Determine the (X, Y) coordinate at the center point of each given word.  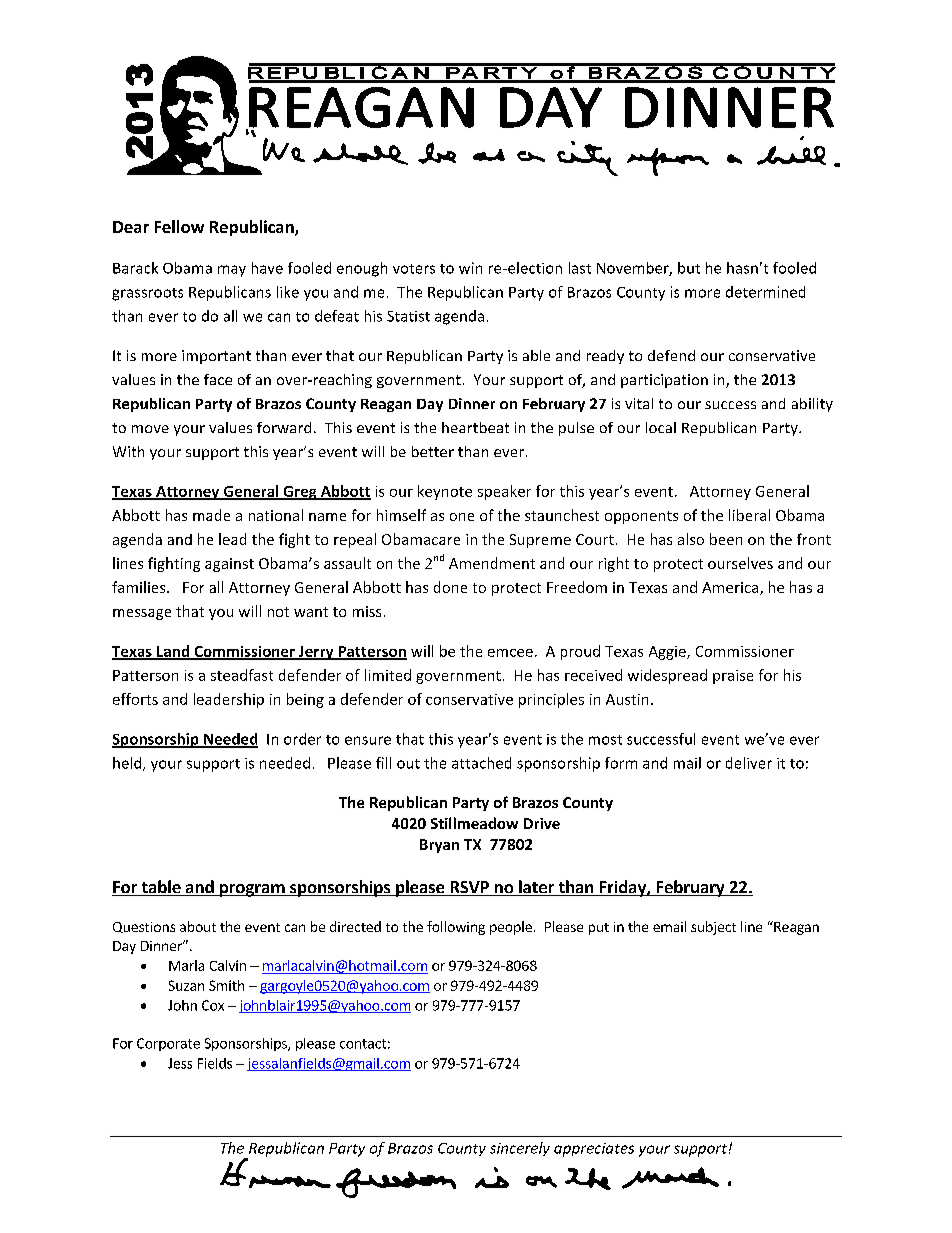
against (229, 565)
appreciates (594, 1150)
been (726, 539)
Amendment (492, 563)
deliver (749, 763)
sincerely (520, 1149)
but (689, 268)
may (232, 271)
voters (414, 269)
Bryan (439, 846)
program (252, 890)
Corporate (168, 1044)
